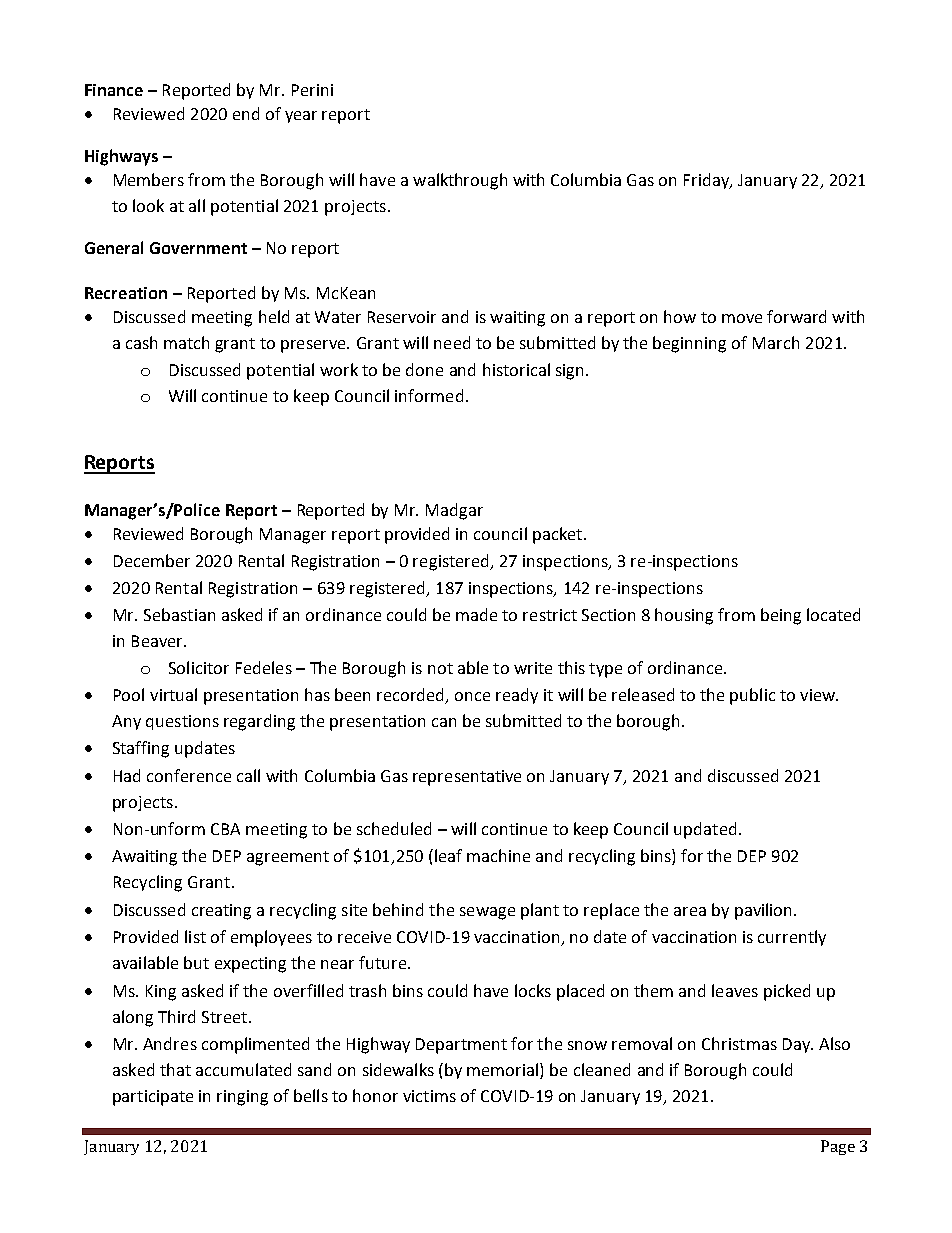  What do you see at coordinates (246, 113) in the screenshot?
I see `end` at bounding box center [246, 113].
